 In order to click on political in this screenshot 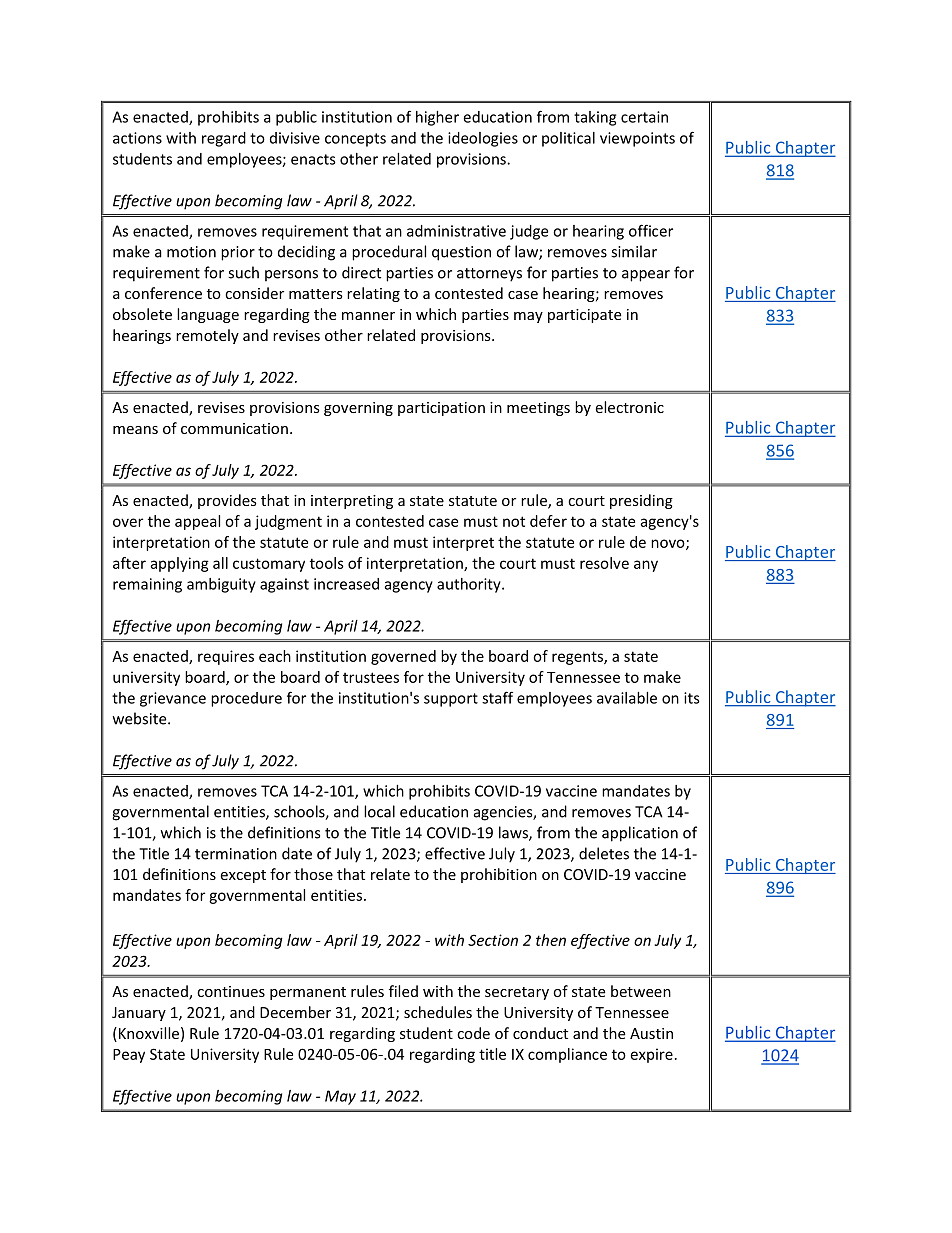, I will do `click(568, 139)`.
